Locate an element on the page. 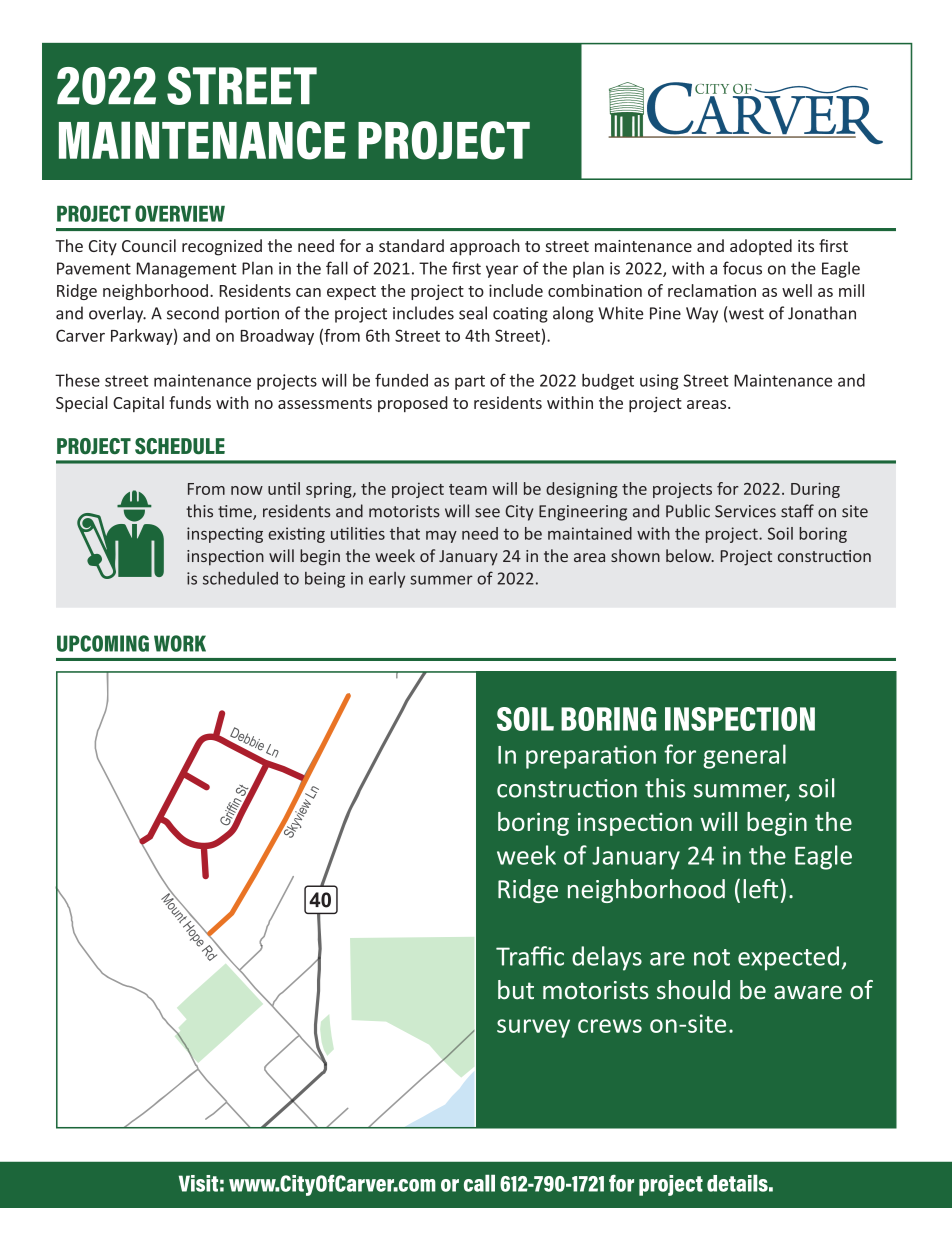 The width and height of the document is (952, 1233). Traffic is located at coordinates (530, 956).
